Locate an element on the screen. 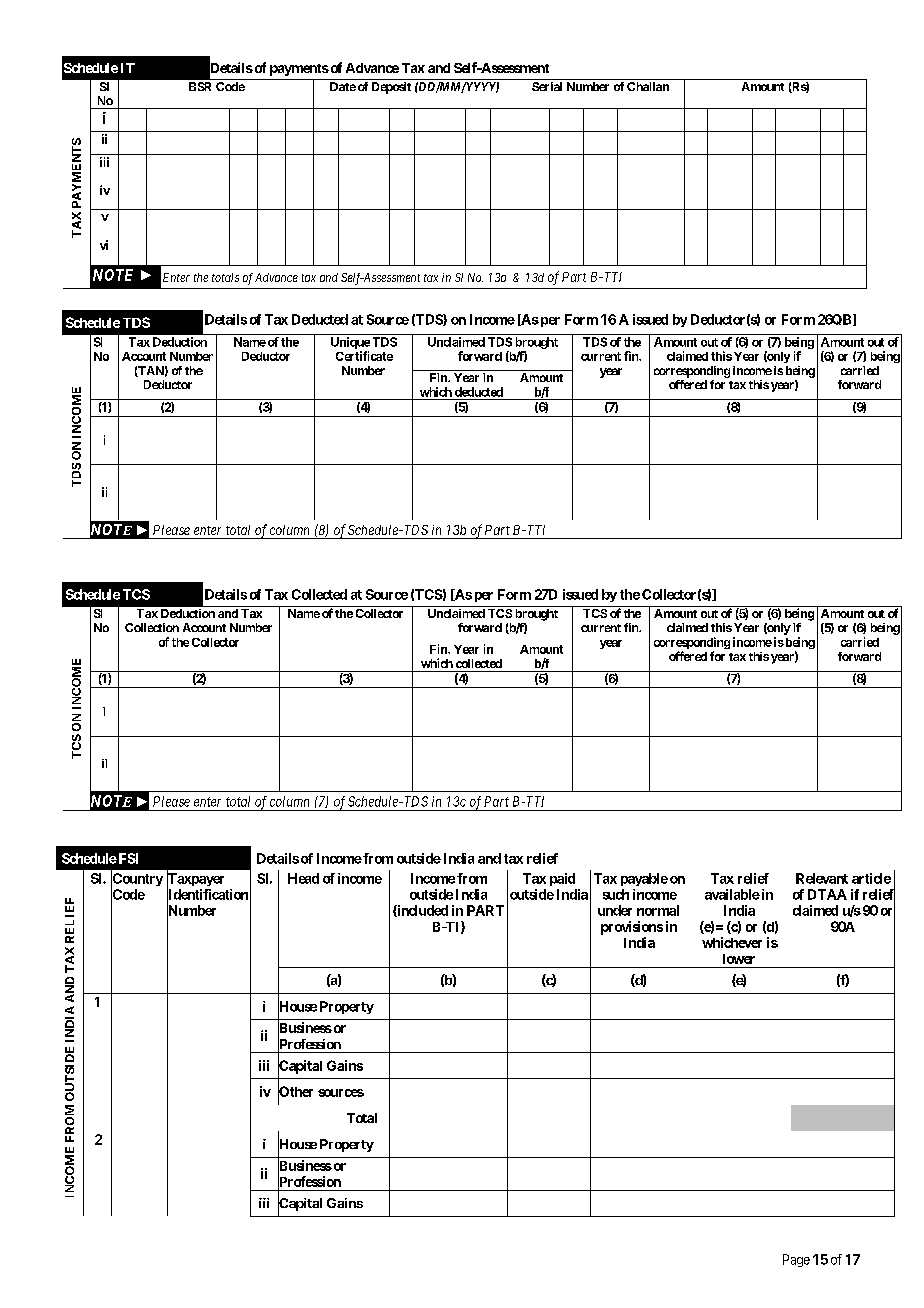 The width and height of the screenshot is (924, 1308). Head is located at coordinates (303, 878).
